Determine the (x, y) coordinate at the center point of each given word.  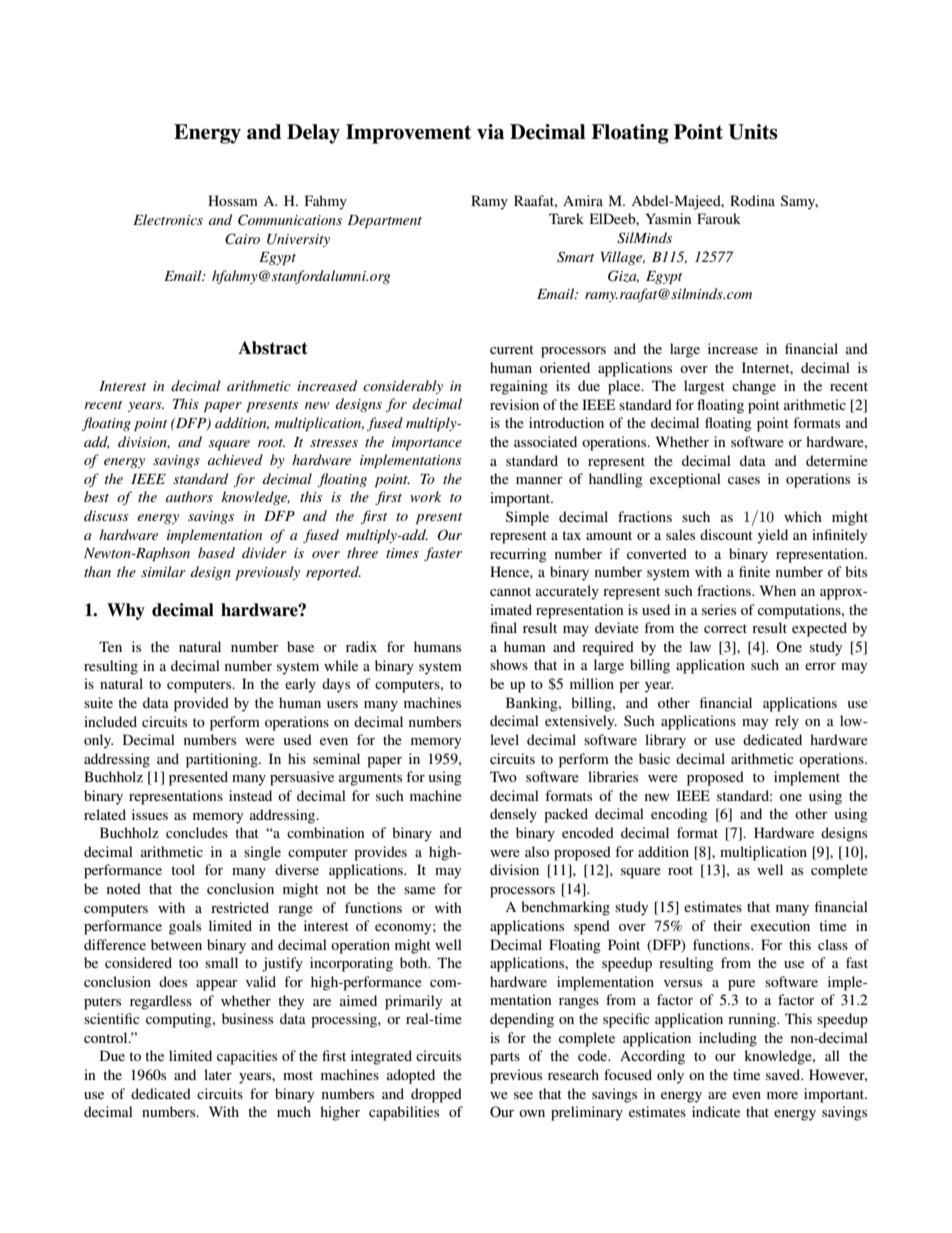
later (218, 1074)
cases (744, 480)
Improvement (408, 134)
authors (189, 496)
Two (503, 776)
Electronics (168, 219)
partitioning (223, 760)
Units (753, 132)
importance (427, 444)
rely (787, 722)
